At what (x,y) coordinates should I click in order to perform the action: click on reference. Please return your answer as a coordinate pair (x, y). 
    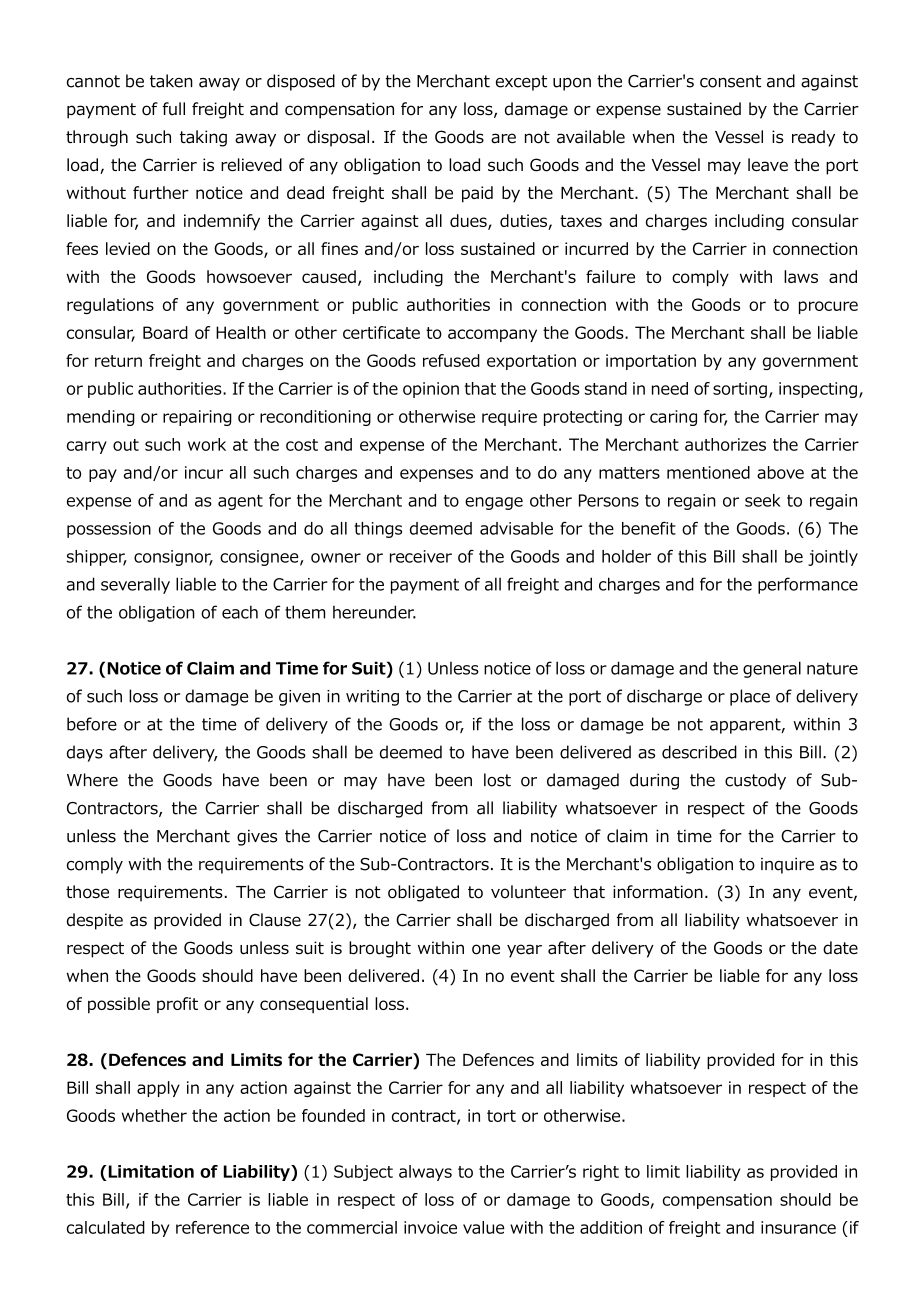
    Looking at the image, I should click on (212, 1227).
